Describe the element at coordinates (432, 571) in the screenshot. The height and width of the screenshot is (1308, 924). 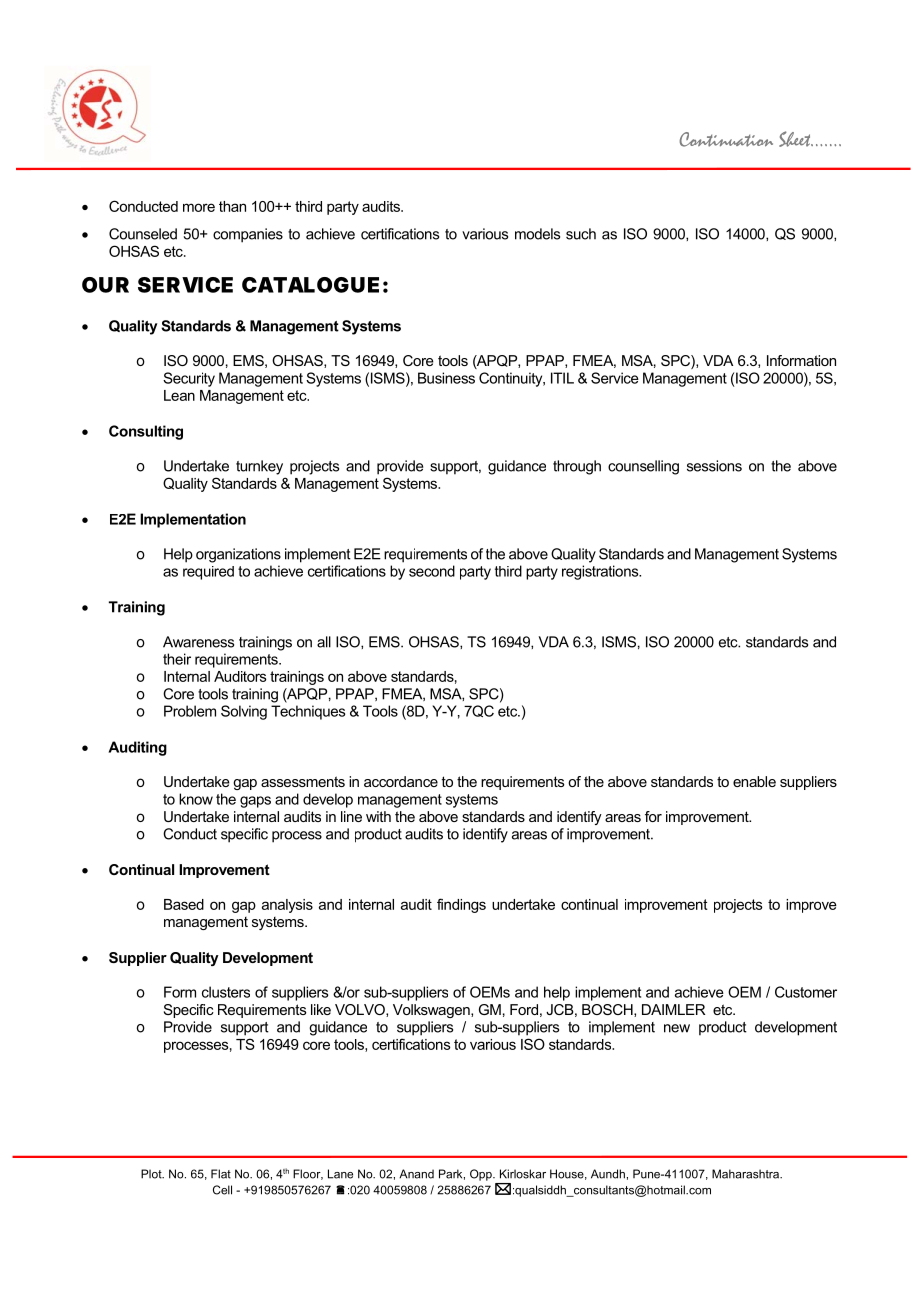
I see `second` at that location.
